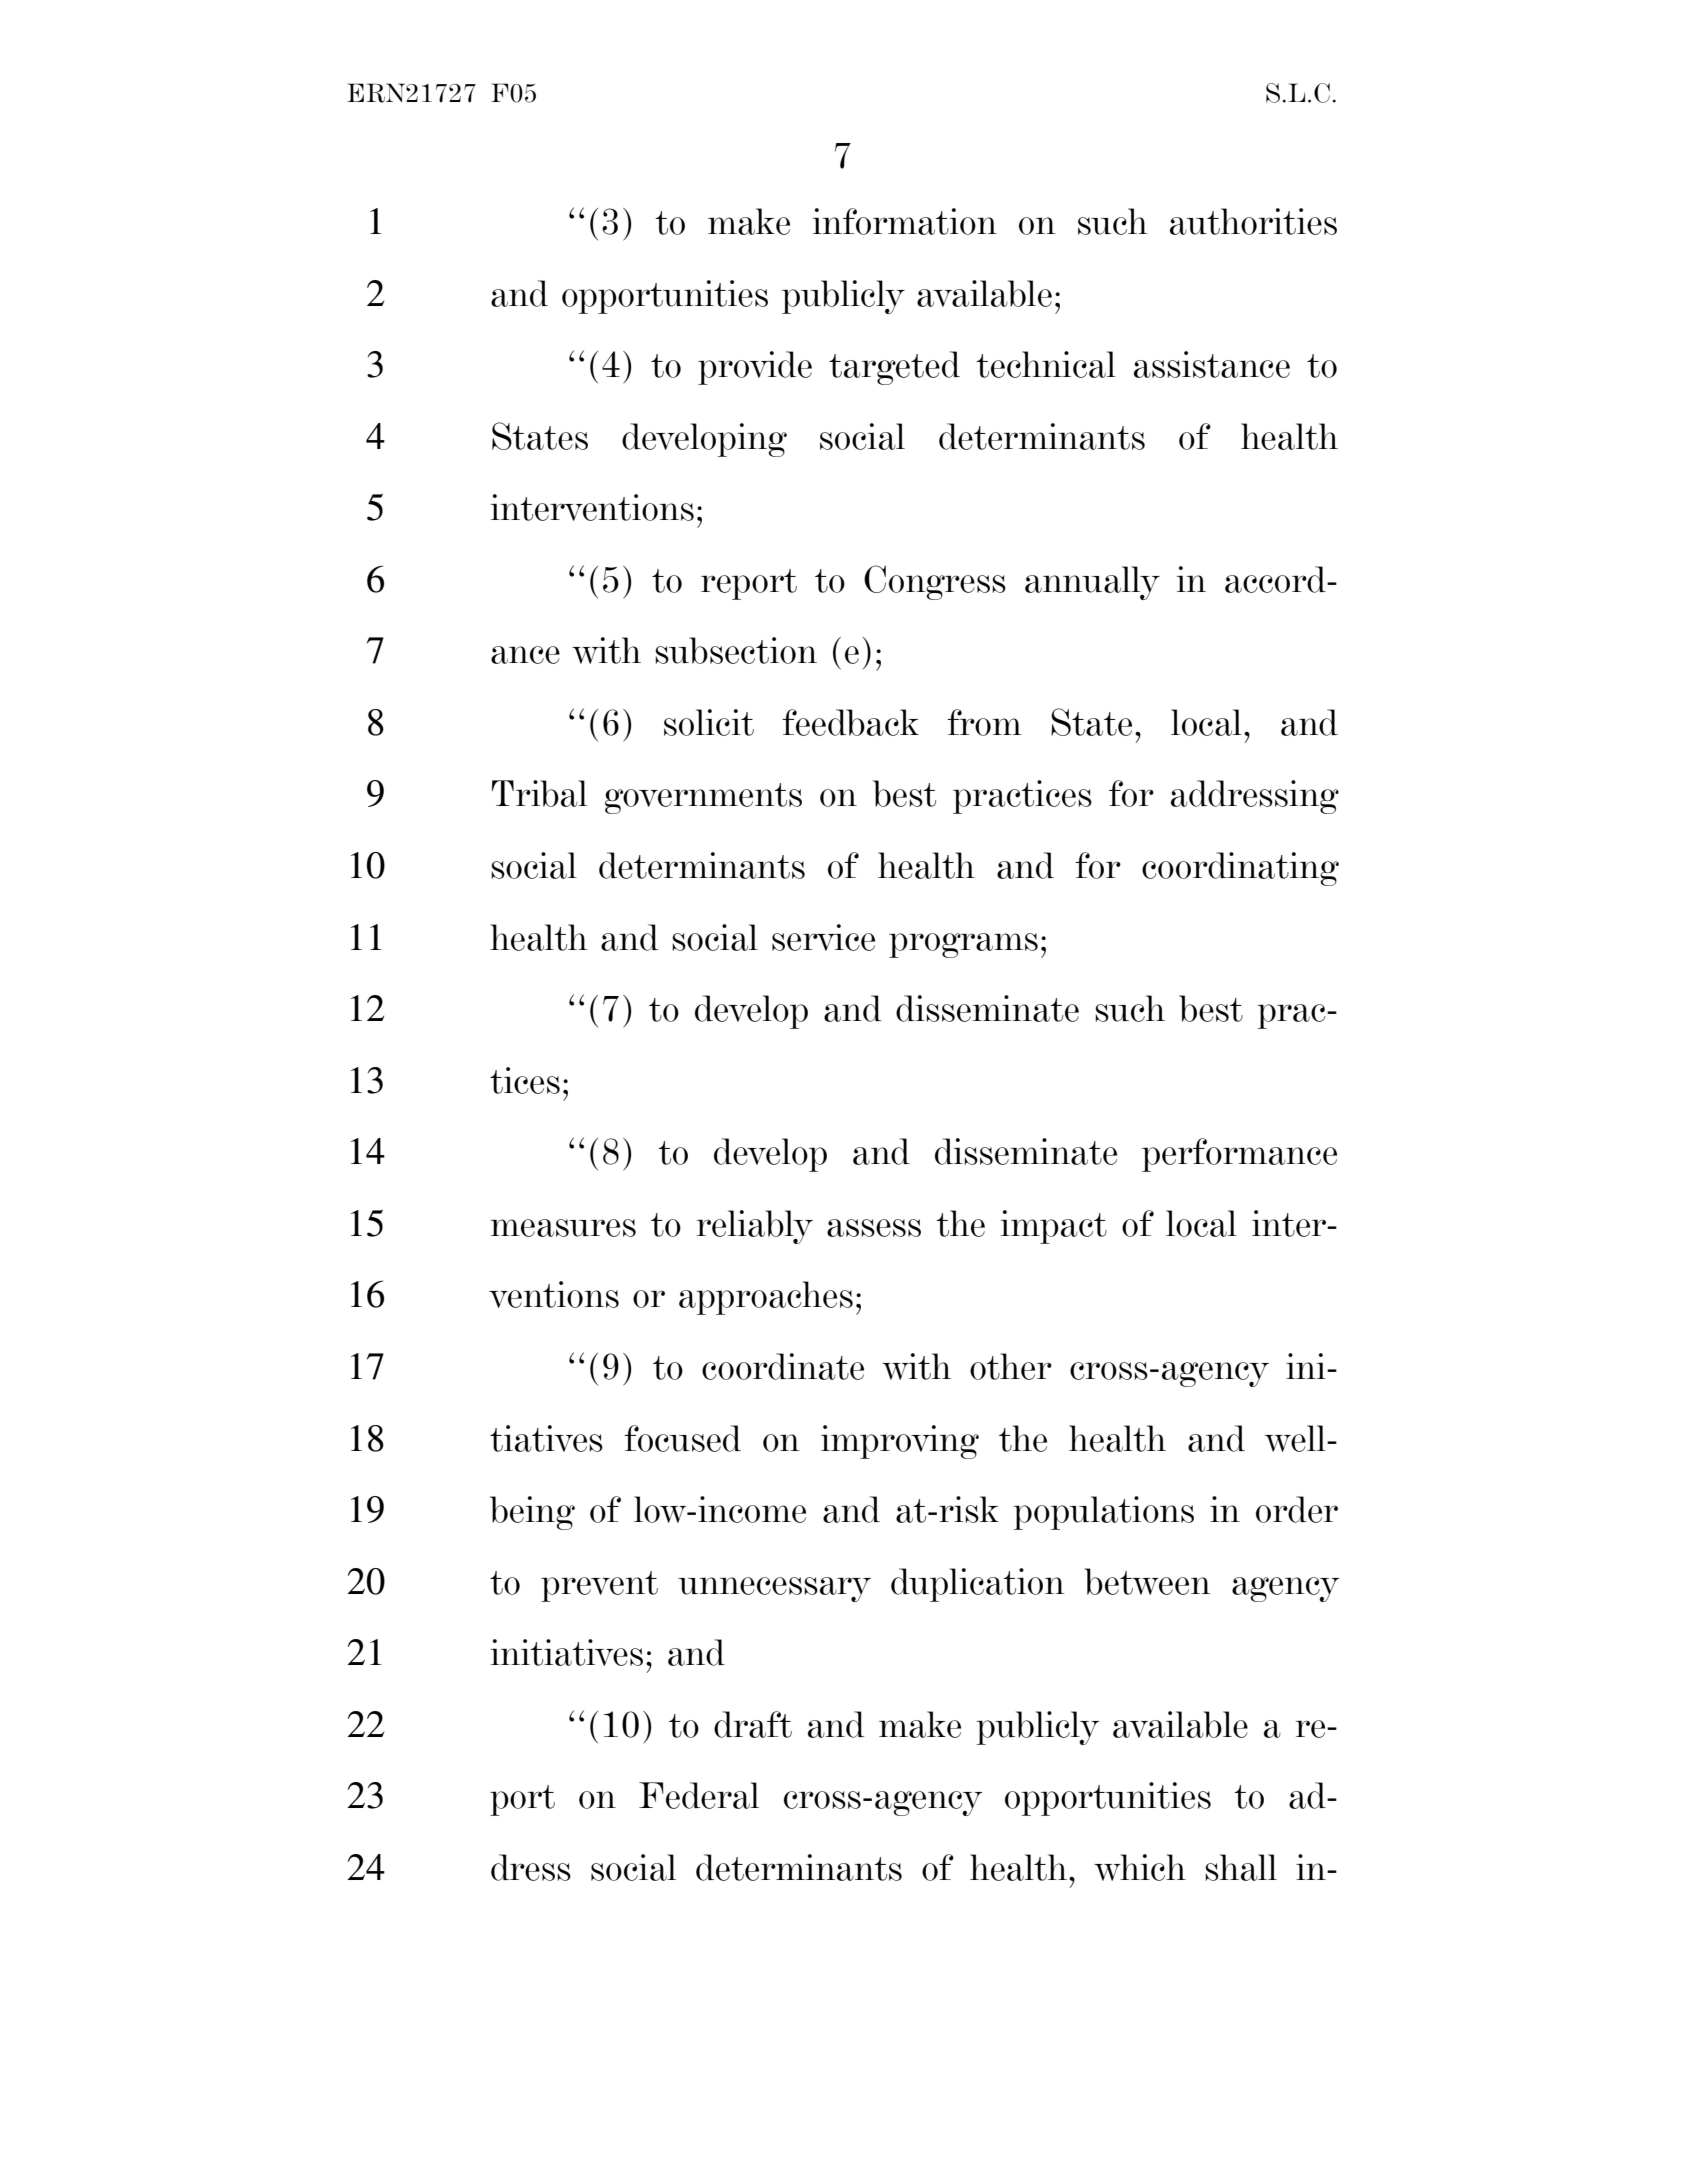 The image size is (1685, 2180). What do you see at coordinates (905, 221) in the screenshot?
I see `information` at bounding box center [905, 221].
